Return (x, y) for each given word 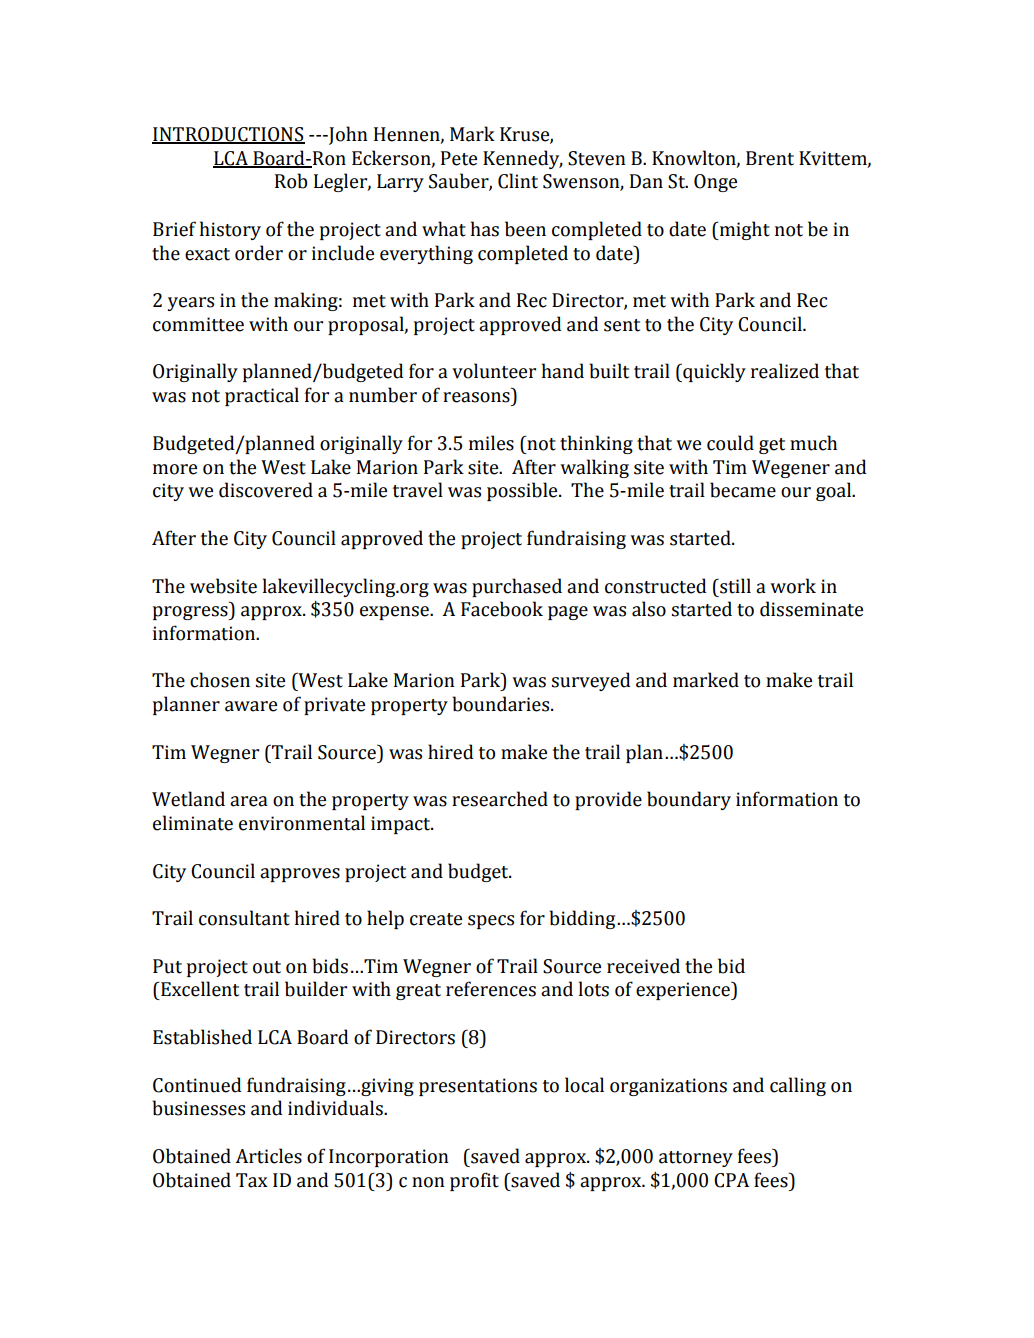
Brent (770, 158)
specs (491, 922)
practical (262, 396)
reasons (476, 397)
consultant (244, 918)
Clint (518, 181)
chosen (220, 680)
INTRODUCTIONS (228, 135)
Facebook (502, 609)
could (730, 443)
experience (684, 990)
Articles (268, 1156)
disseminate (811, 609)
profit (474, 1181)
